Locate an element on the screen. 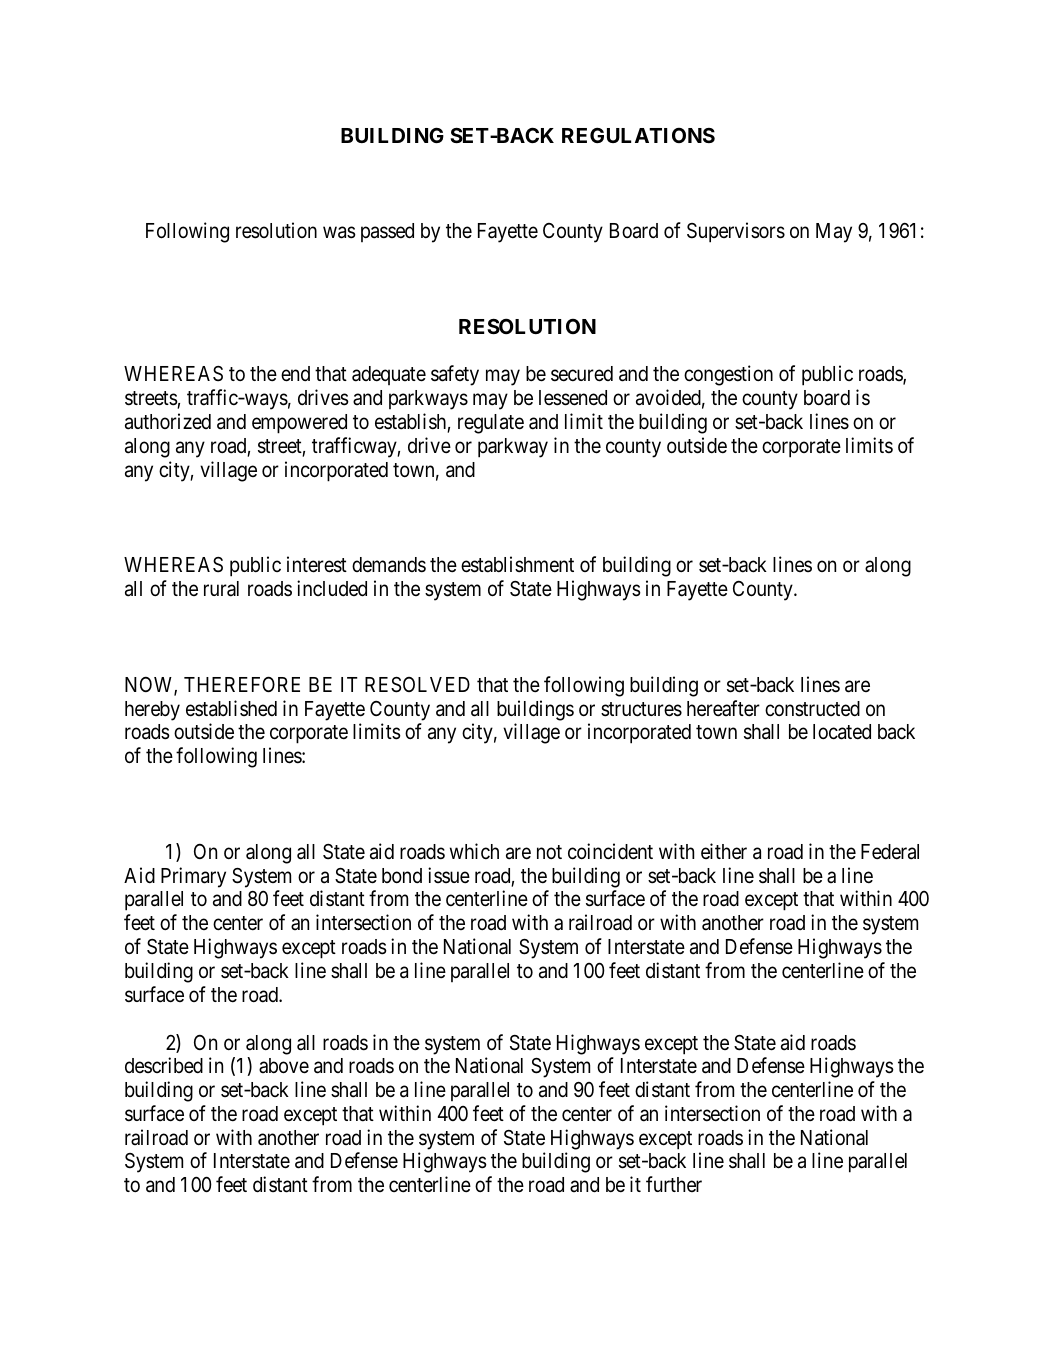 The height and width of the screenshot is (1364, 1054). demands is located at coordinates (389, 565).
